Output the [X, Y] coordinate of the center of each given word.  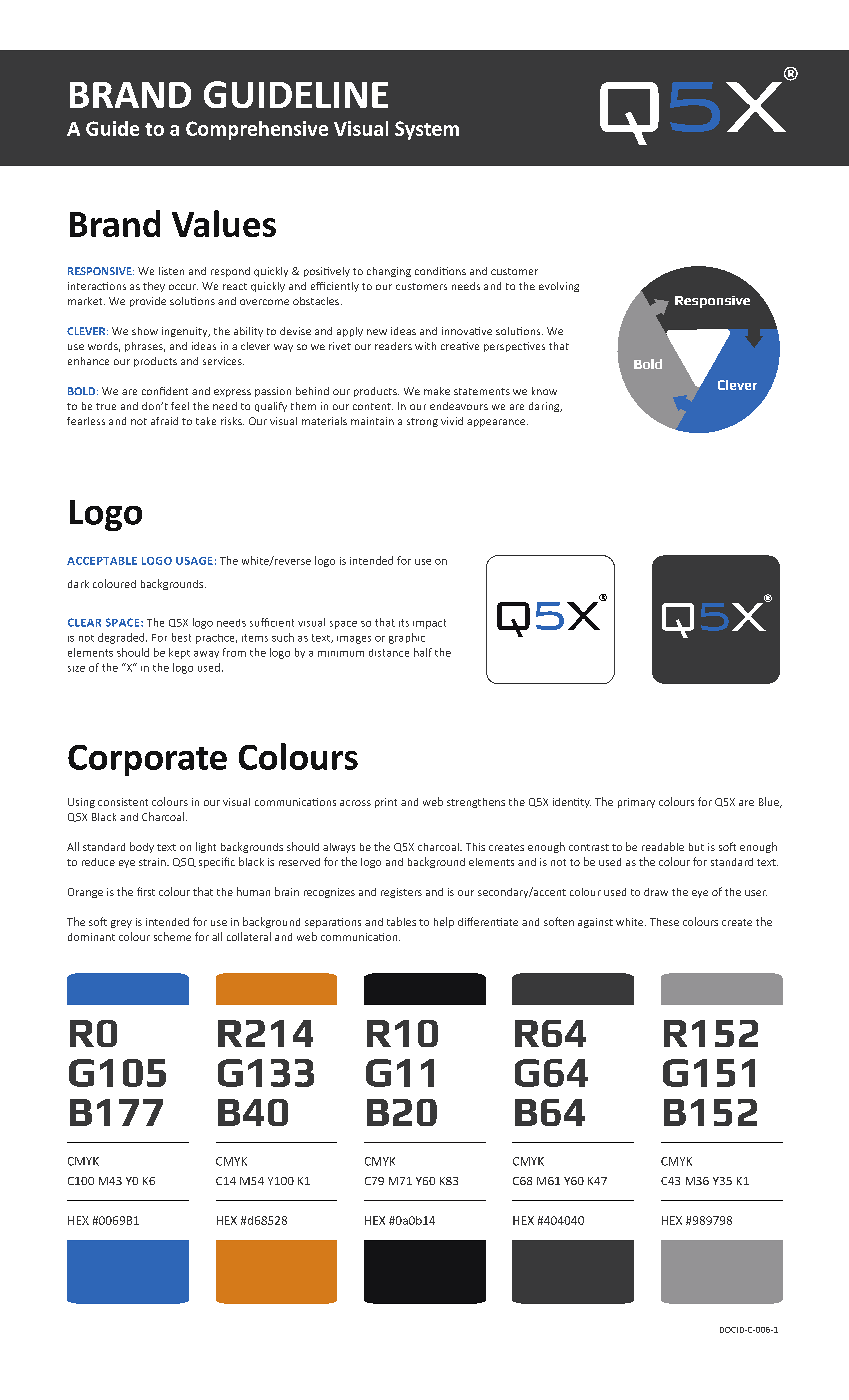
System [427, 130]
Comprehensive [257, 130]
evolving [559, 287]
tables [401, 921]
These [664, 922]
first [146, 891]
